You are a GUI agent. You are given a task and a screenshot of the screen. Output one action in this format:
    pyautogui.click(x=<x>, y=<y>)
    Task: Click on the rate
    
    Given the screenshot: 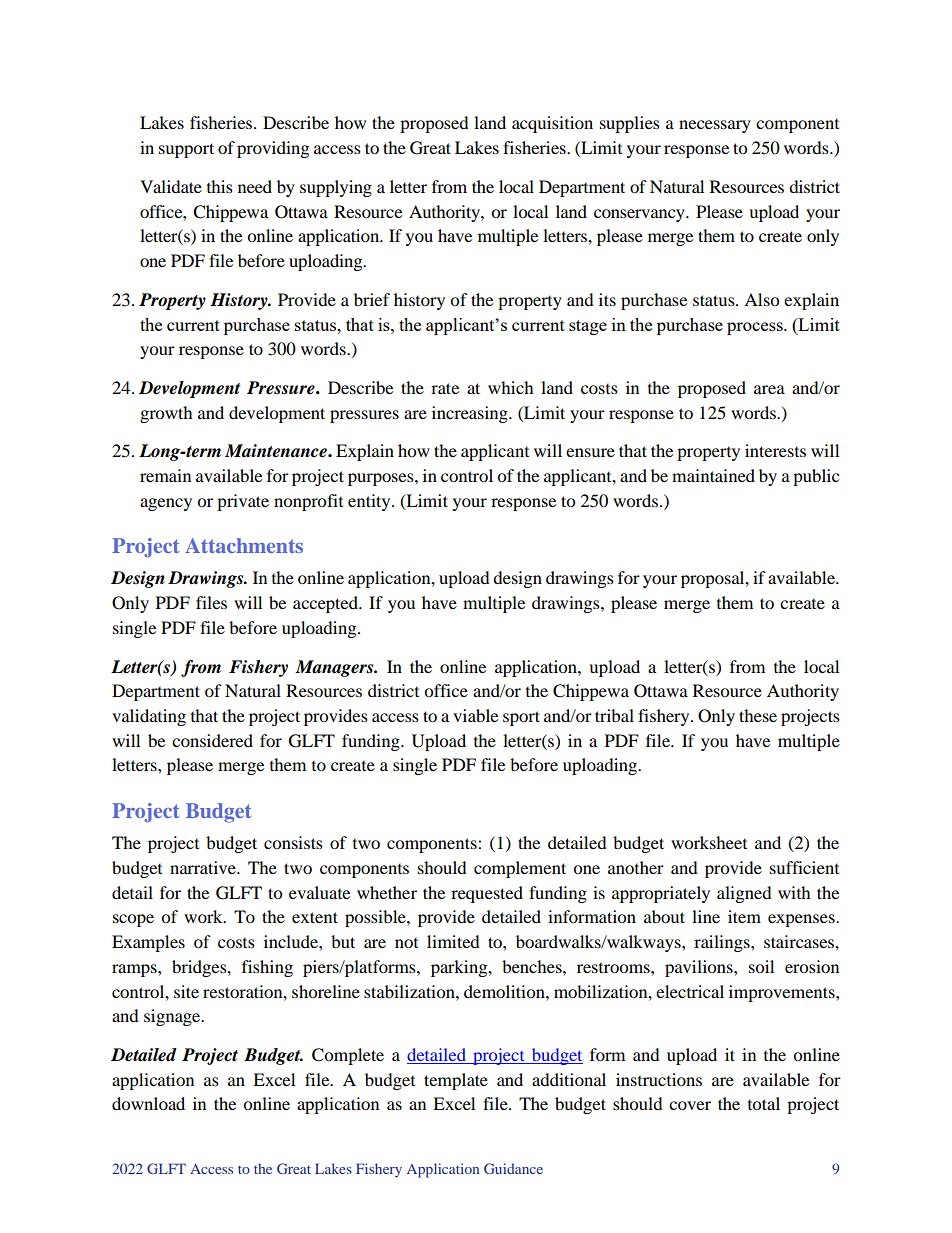 What is the action you would take?
    pyautogui.click(x=445, y=388)
